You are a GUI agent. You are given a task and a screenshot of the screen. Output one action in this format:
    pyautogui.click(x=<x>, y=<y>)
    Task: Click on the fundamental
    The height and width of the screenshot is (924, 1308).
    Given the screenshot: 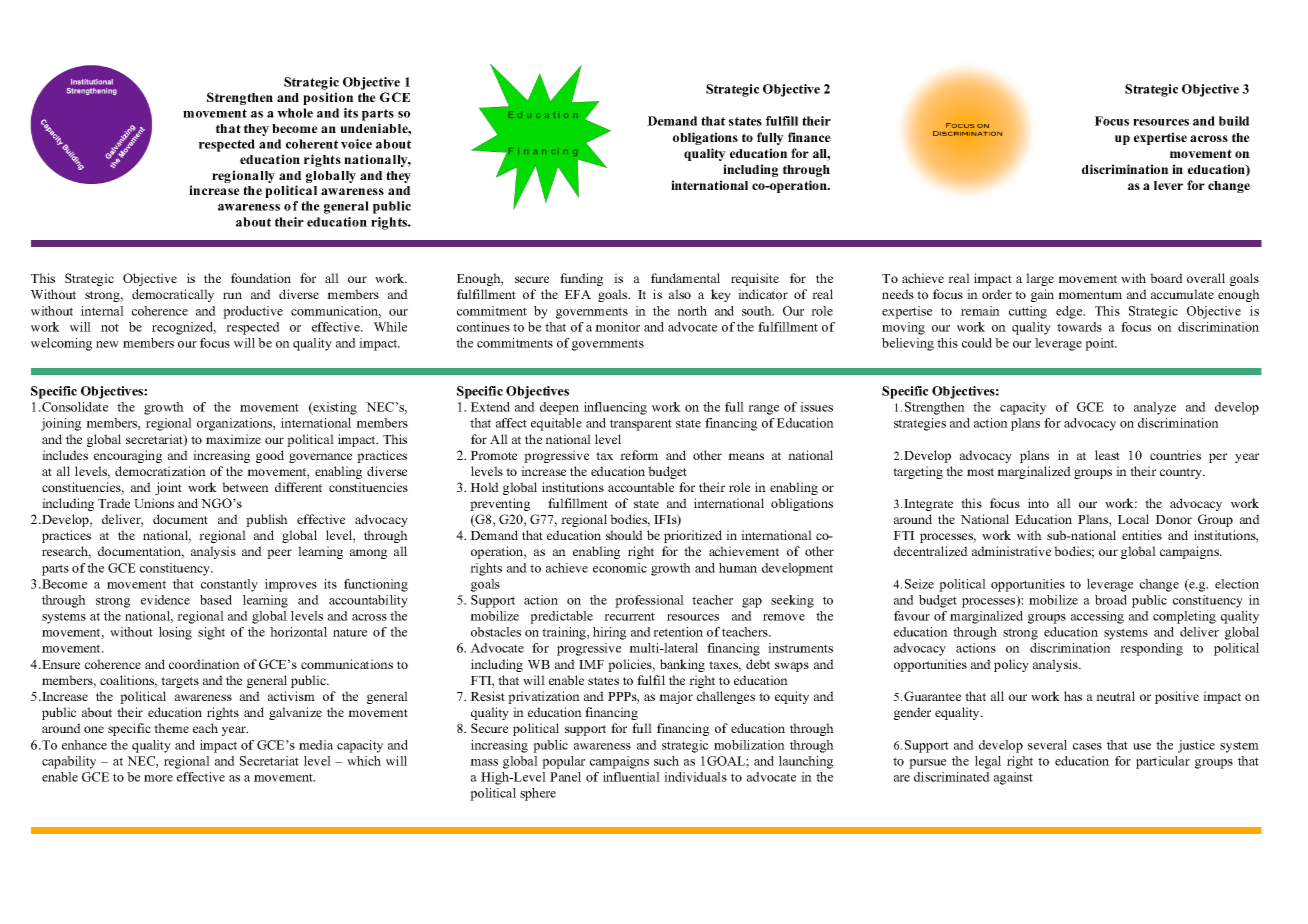 What is the action you would take?
    pyautogui.click(x=685, y=278)
